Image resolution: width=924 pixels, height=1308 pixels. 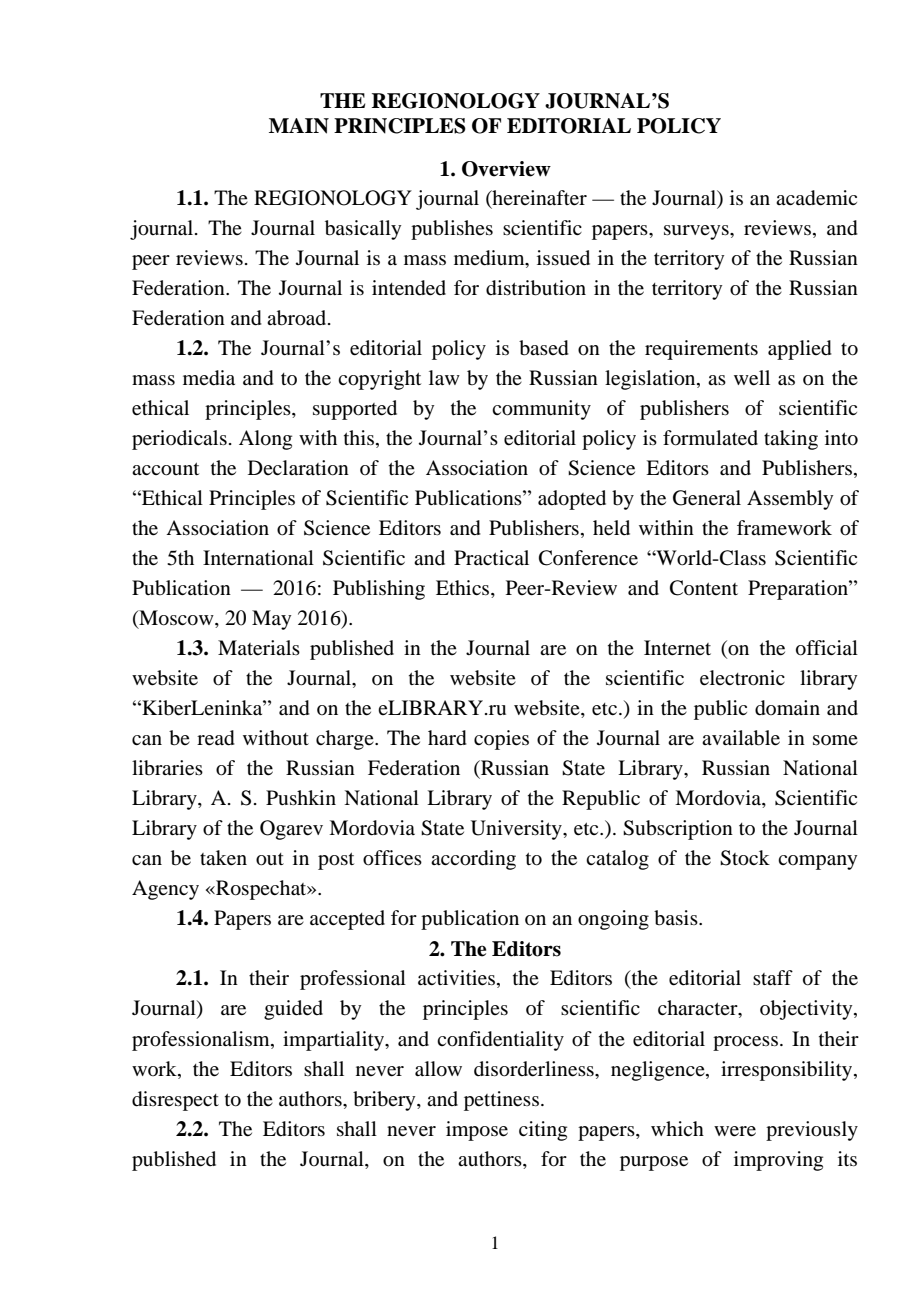 What do you see at coordinates (541, 410) in the screenshot?
I see `community` at bounding box center [541, 410].
